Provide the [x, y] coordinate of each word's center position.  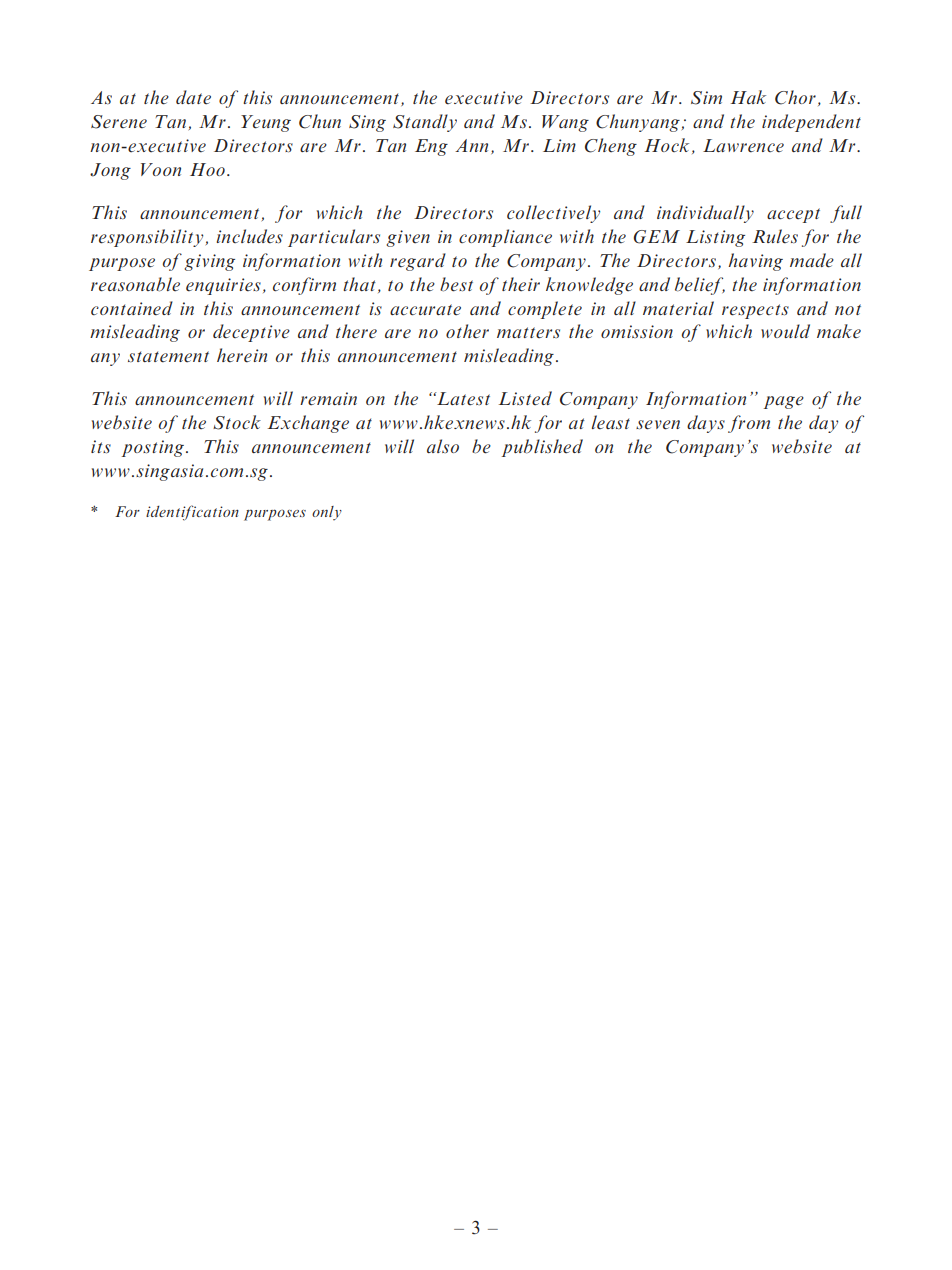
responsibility [147, 238]
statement [168, 357]
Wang [565, 123]
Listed [525, 398]
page [784, 402]
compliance [505, 238]
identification [192, 513]
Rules [775, 236]
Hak [748, 97]
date [193, 97]
